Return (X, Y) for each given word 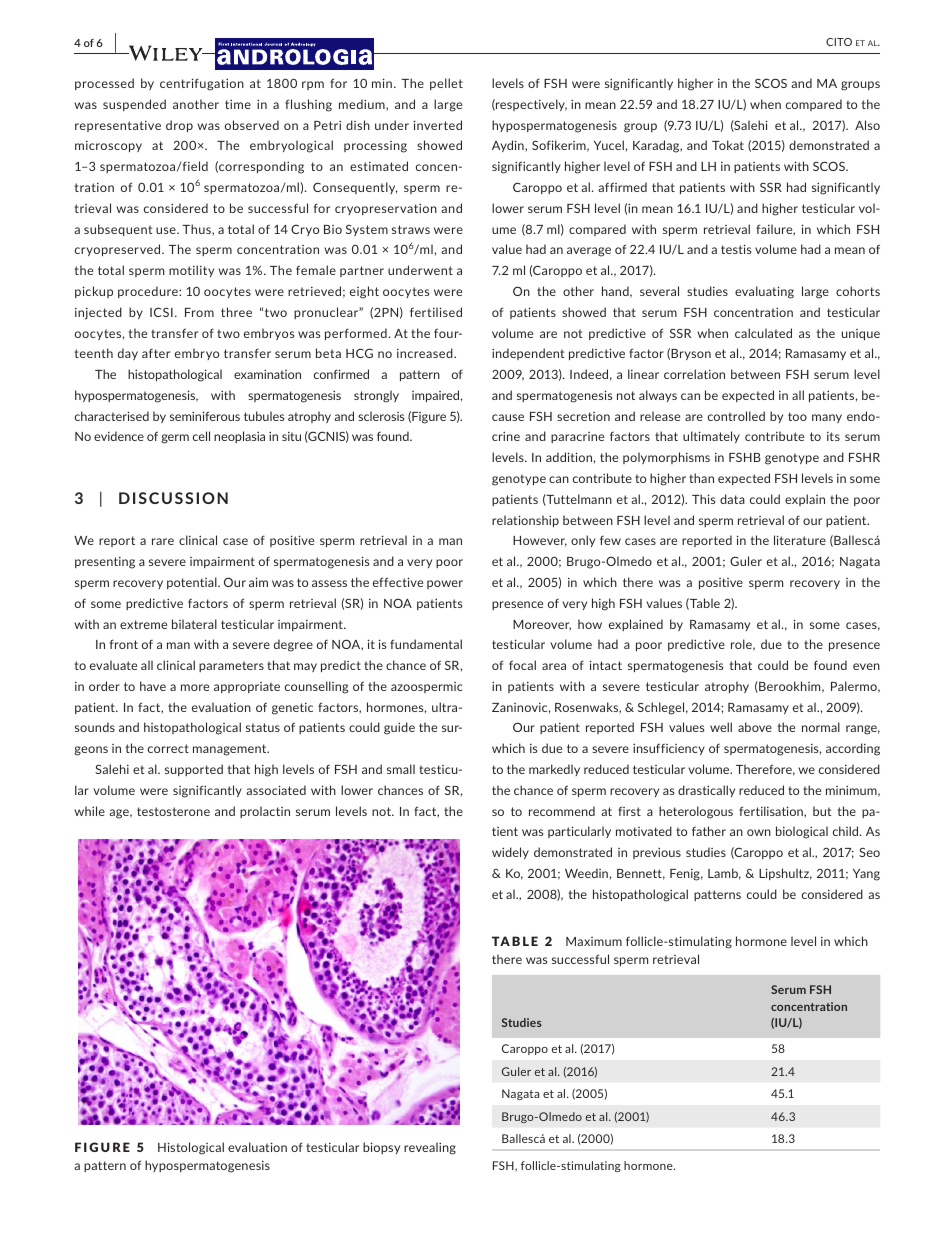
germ (175, 439)
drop (179, 126)
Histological (191, 1148)
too (797, 416)
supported (194, 770)
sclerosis (381, 416)
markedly (554, 770)
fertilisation (772, 812)
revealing (430, 1148)
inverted (438, 125)
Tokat (728, 145)
